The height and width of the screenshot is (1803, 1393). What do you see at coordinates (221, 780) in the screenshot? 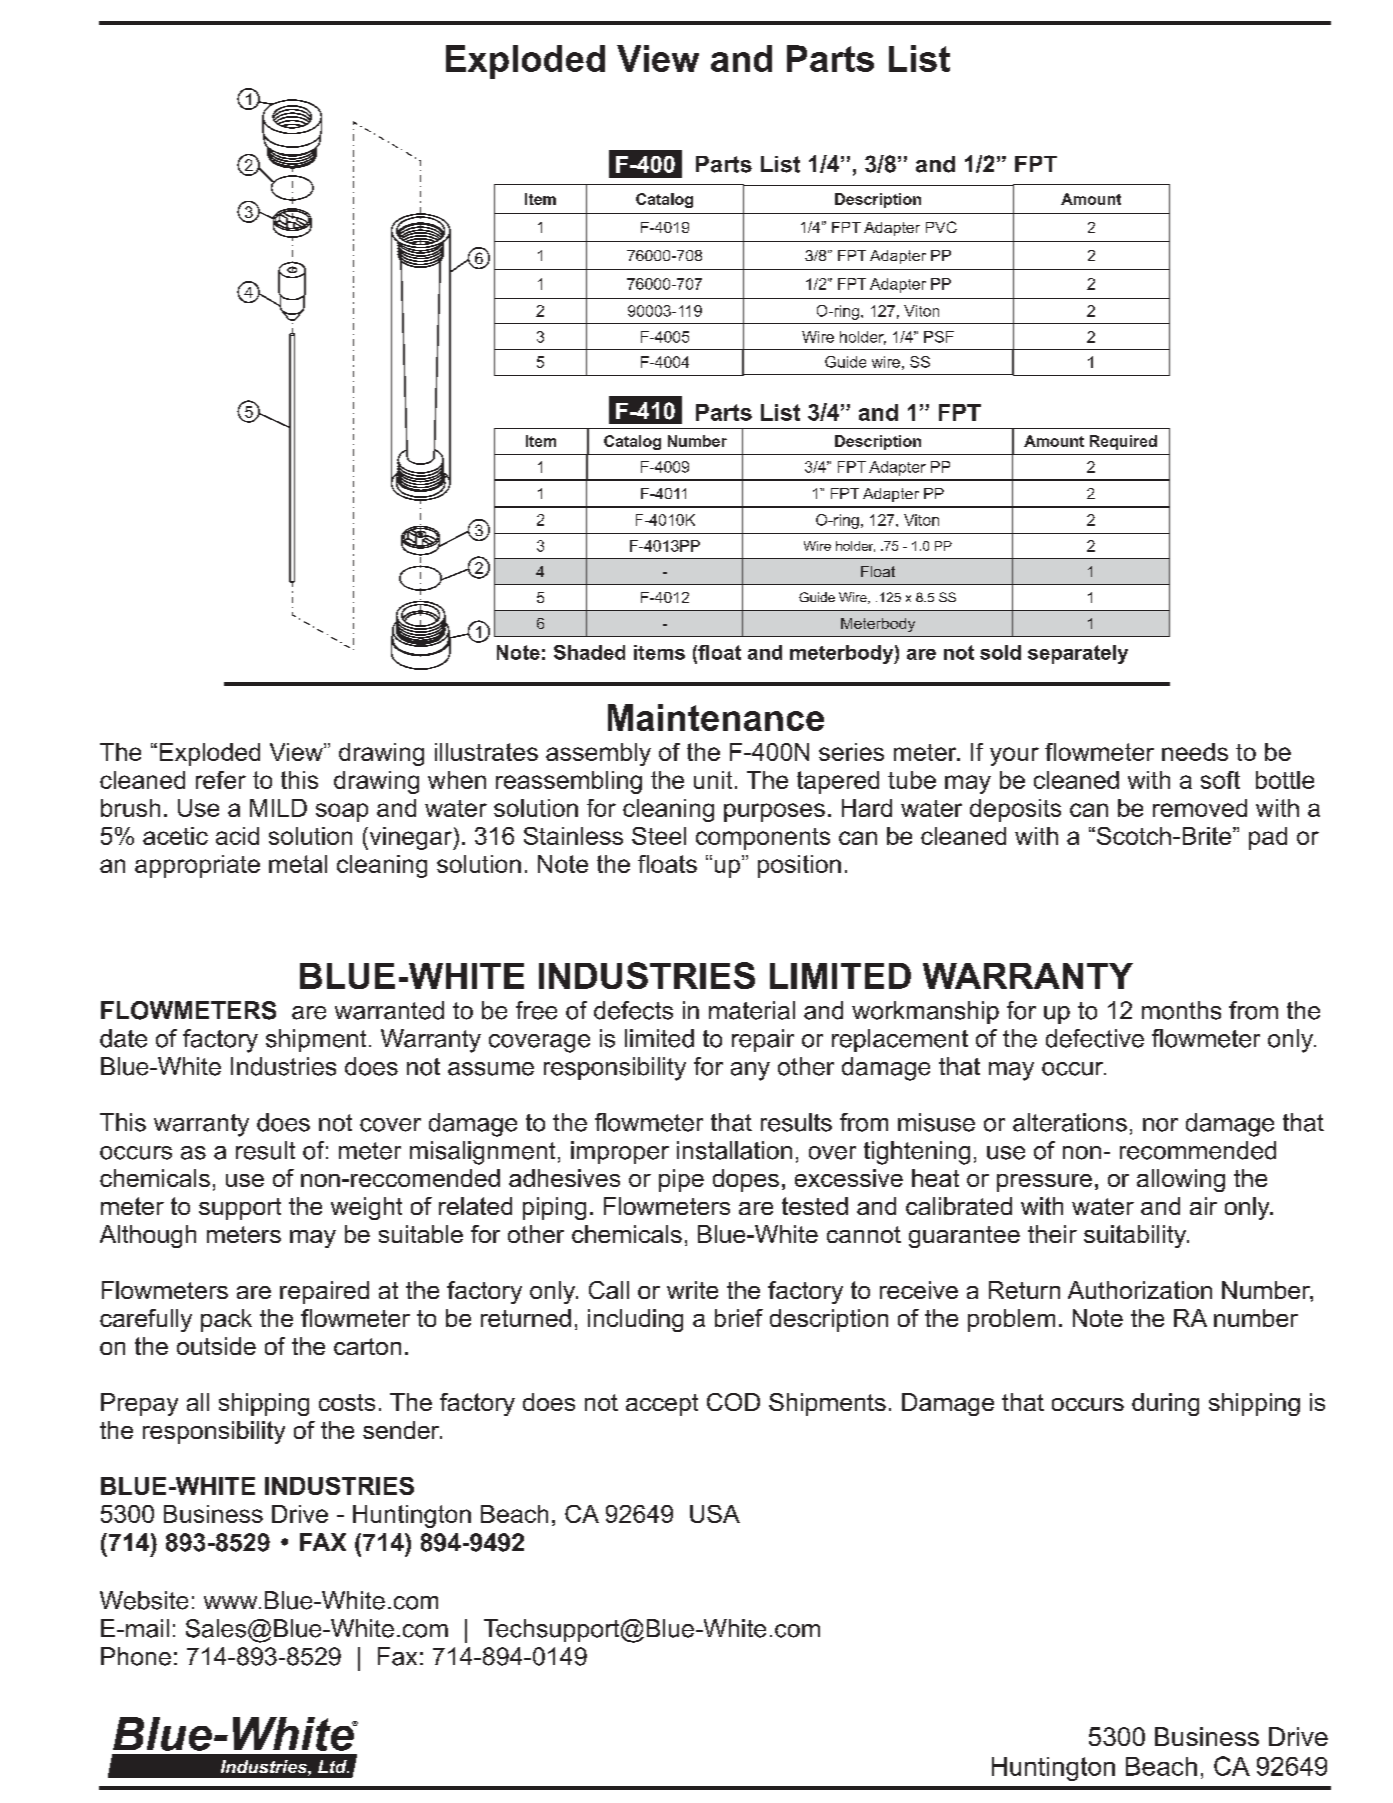
I see `refer` at bounding box center [221, 780].
